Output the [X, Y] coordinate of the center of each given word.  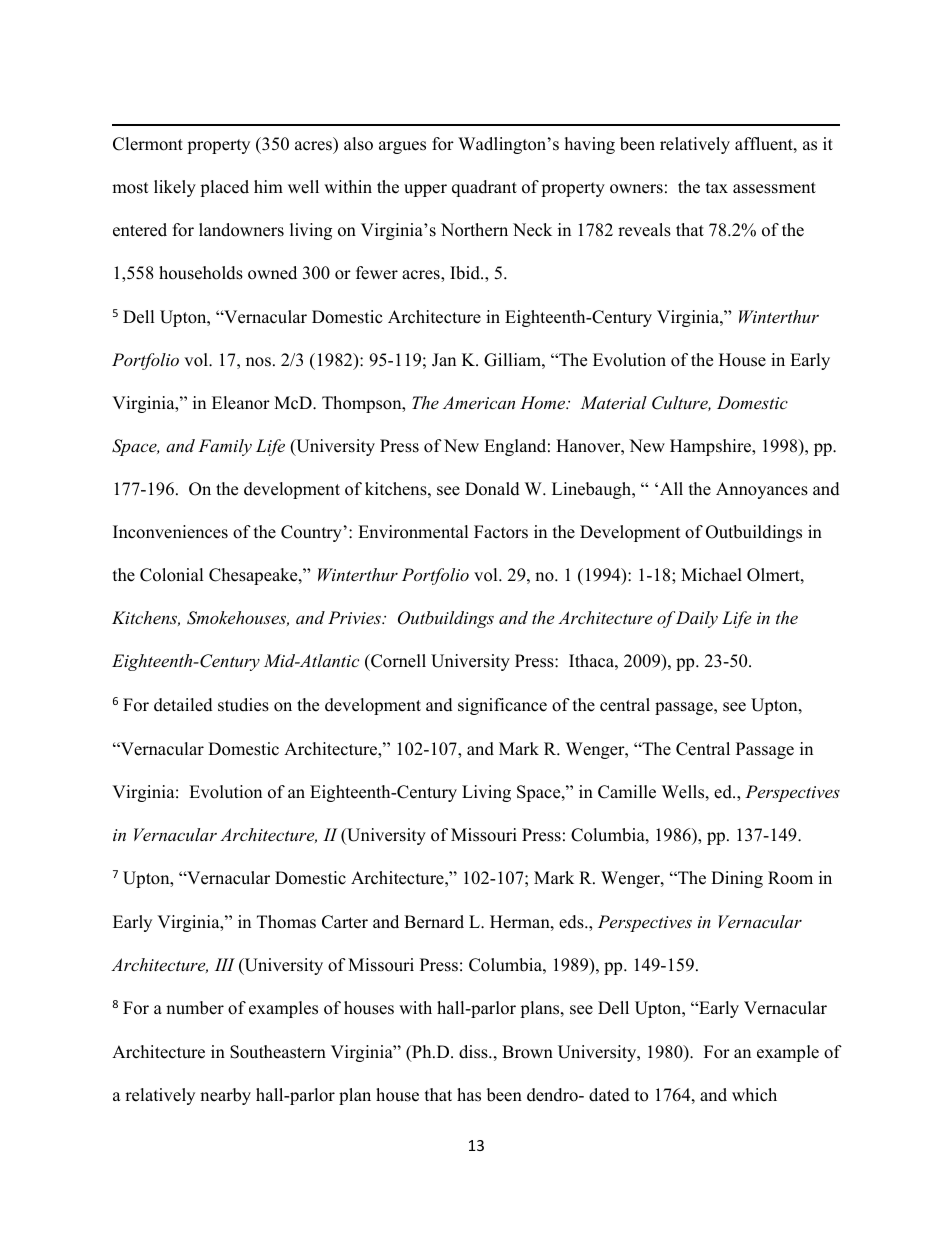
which [754, 1095]
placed [224, 188]
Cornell [397, 661]
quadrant [484, 188]
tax [717, 187]
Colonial [172, 575]
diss [474, 1052]
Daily [697, 619]
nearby [225, 1096]
